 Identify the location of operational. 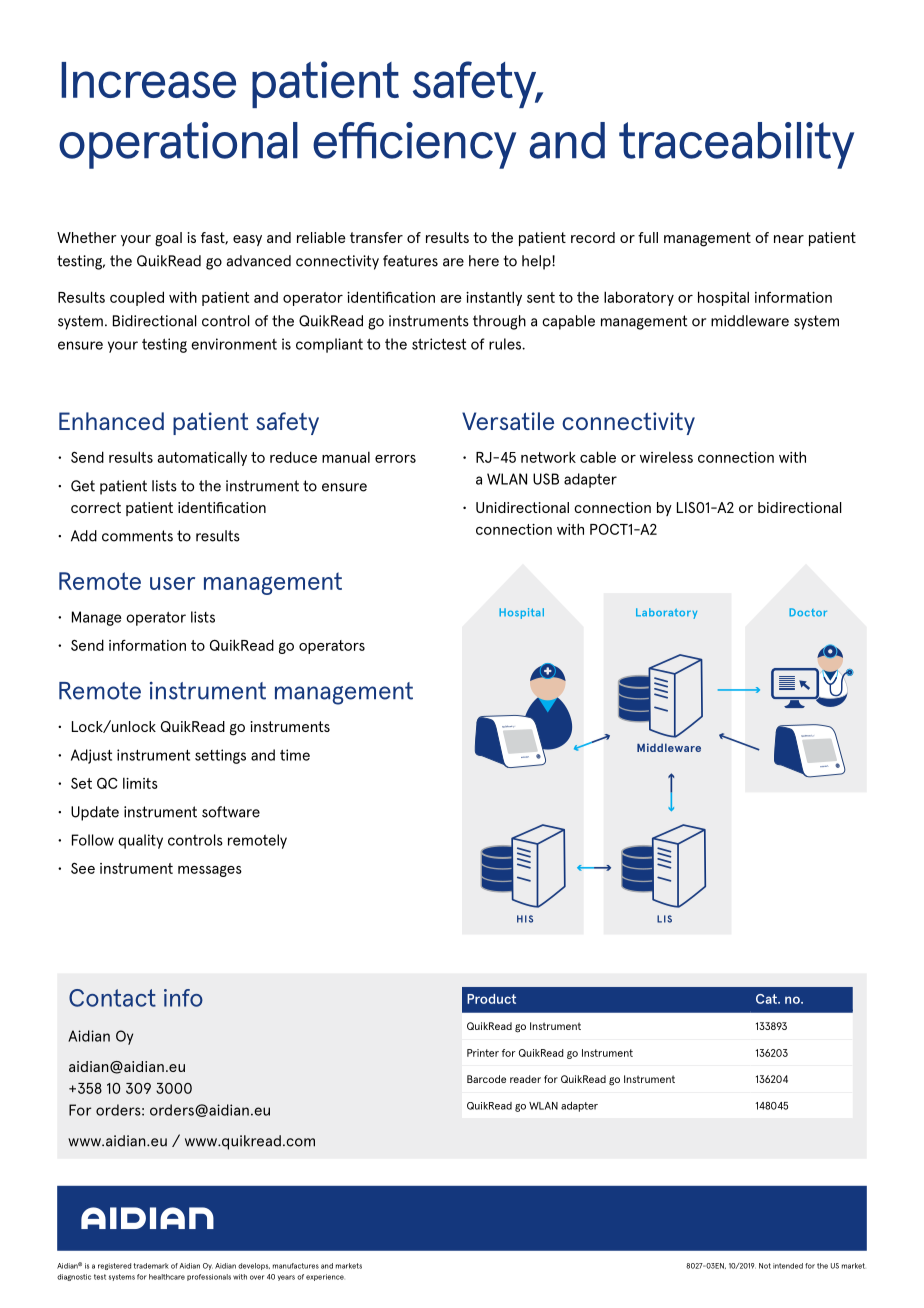
(178, 145).
